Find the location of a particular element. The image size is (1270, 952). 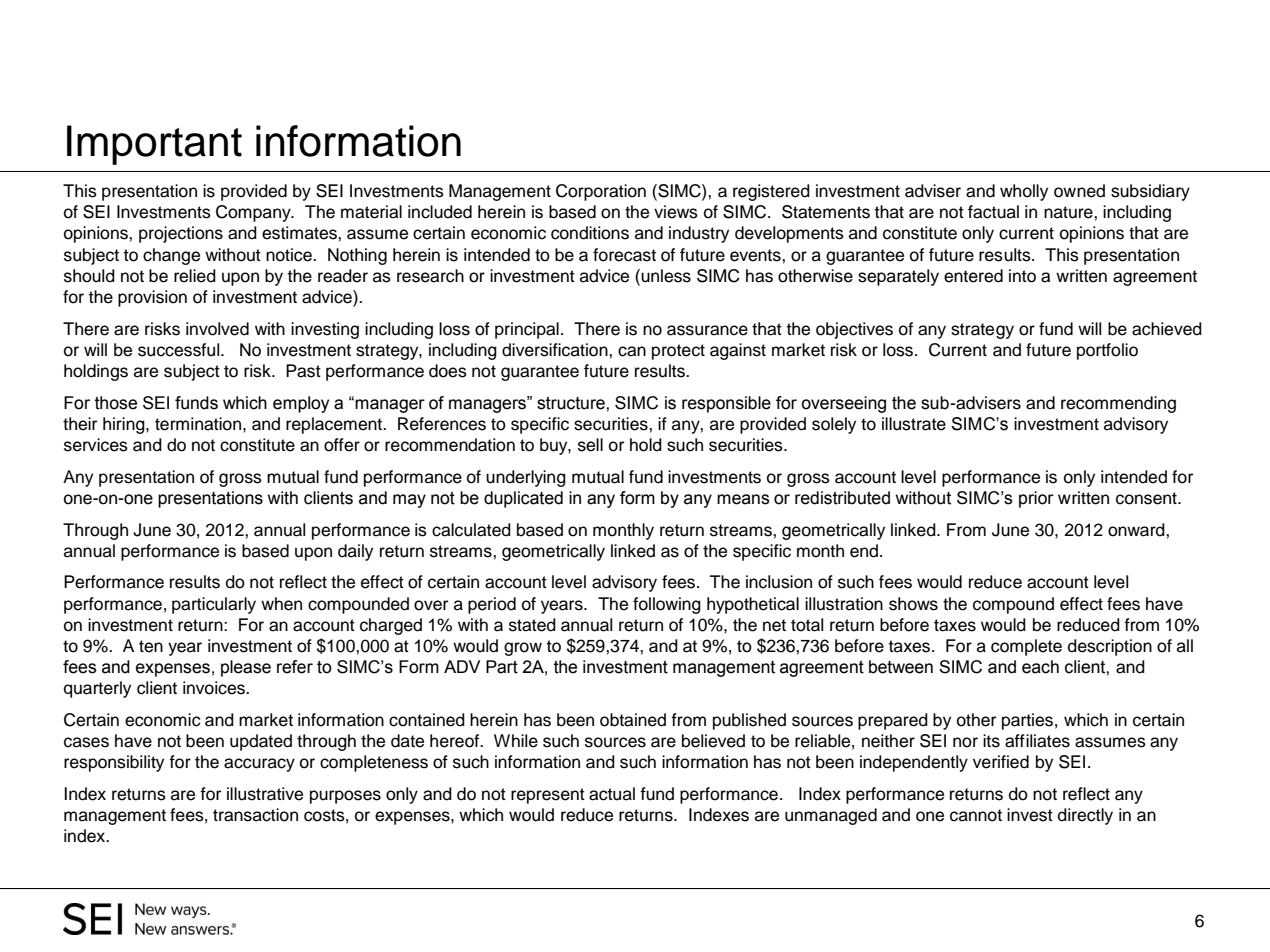

Important is located at coordinates (154, 145).
